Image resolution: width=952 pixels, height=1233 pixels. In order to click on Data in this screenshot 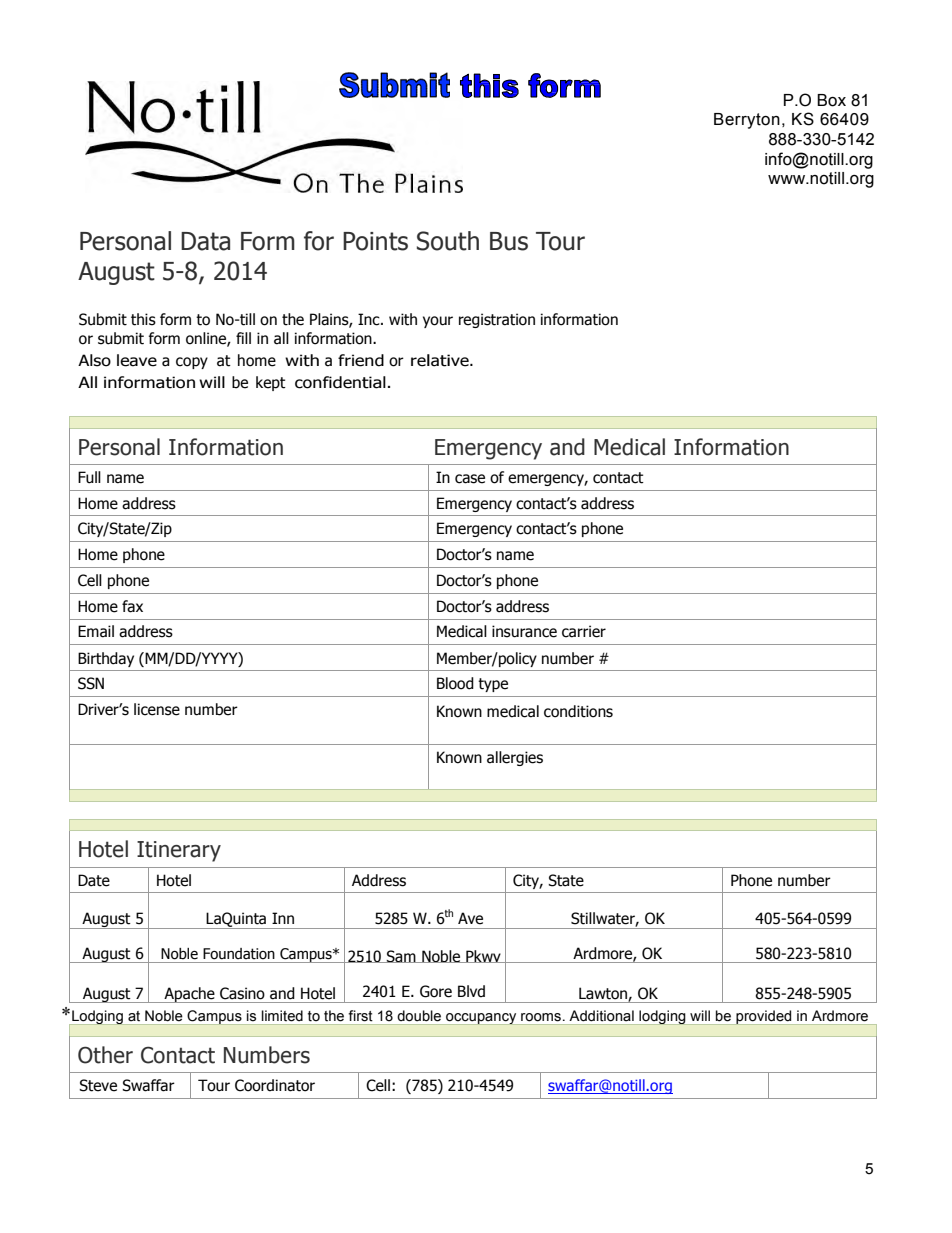, I will do `click(205, 241)`.
